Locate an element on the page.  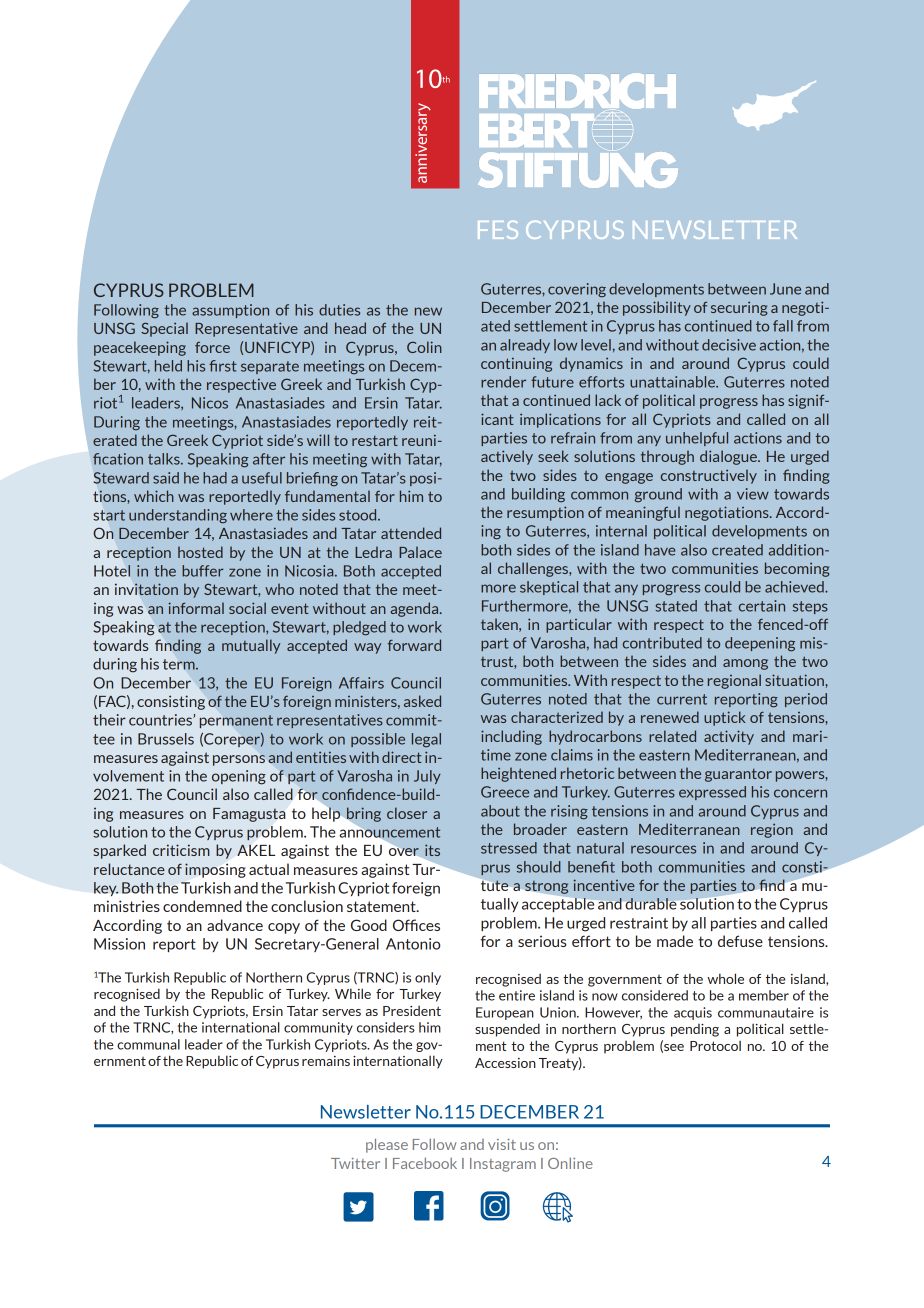
constructively is located at coordinates (709, 476).
